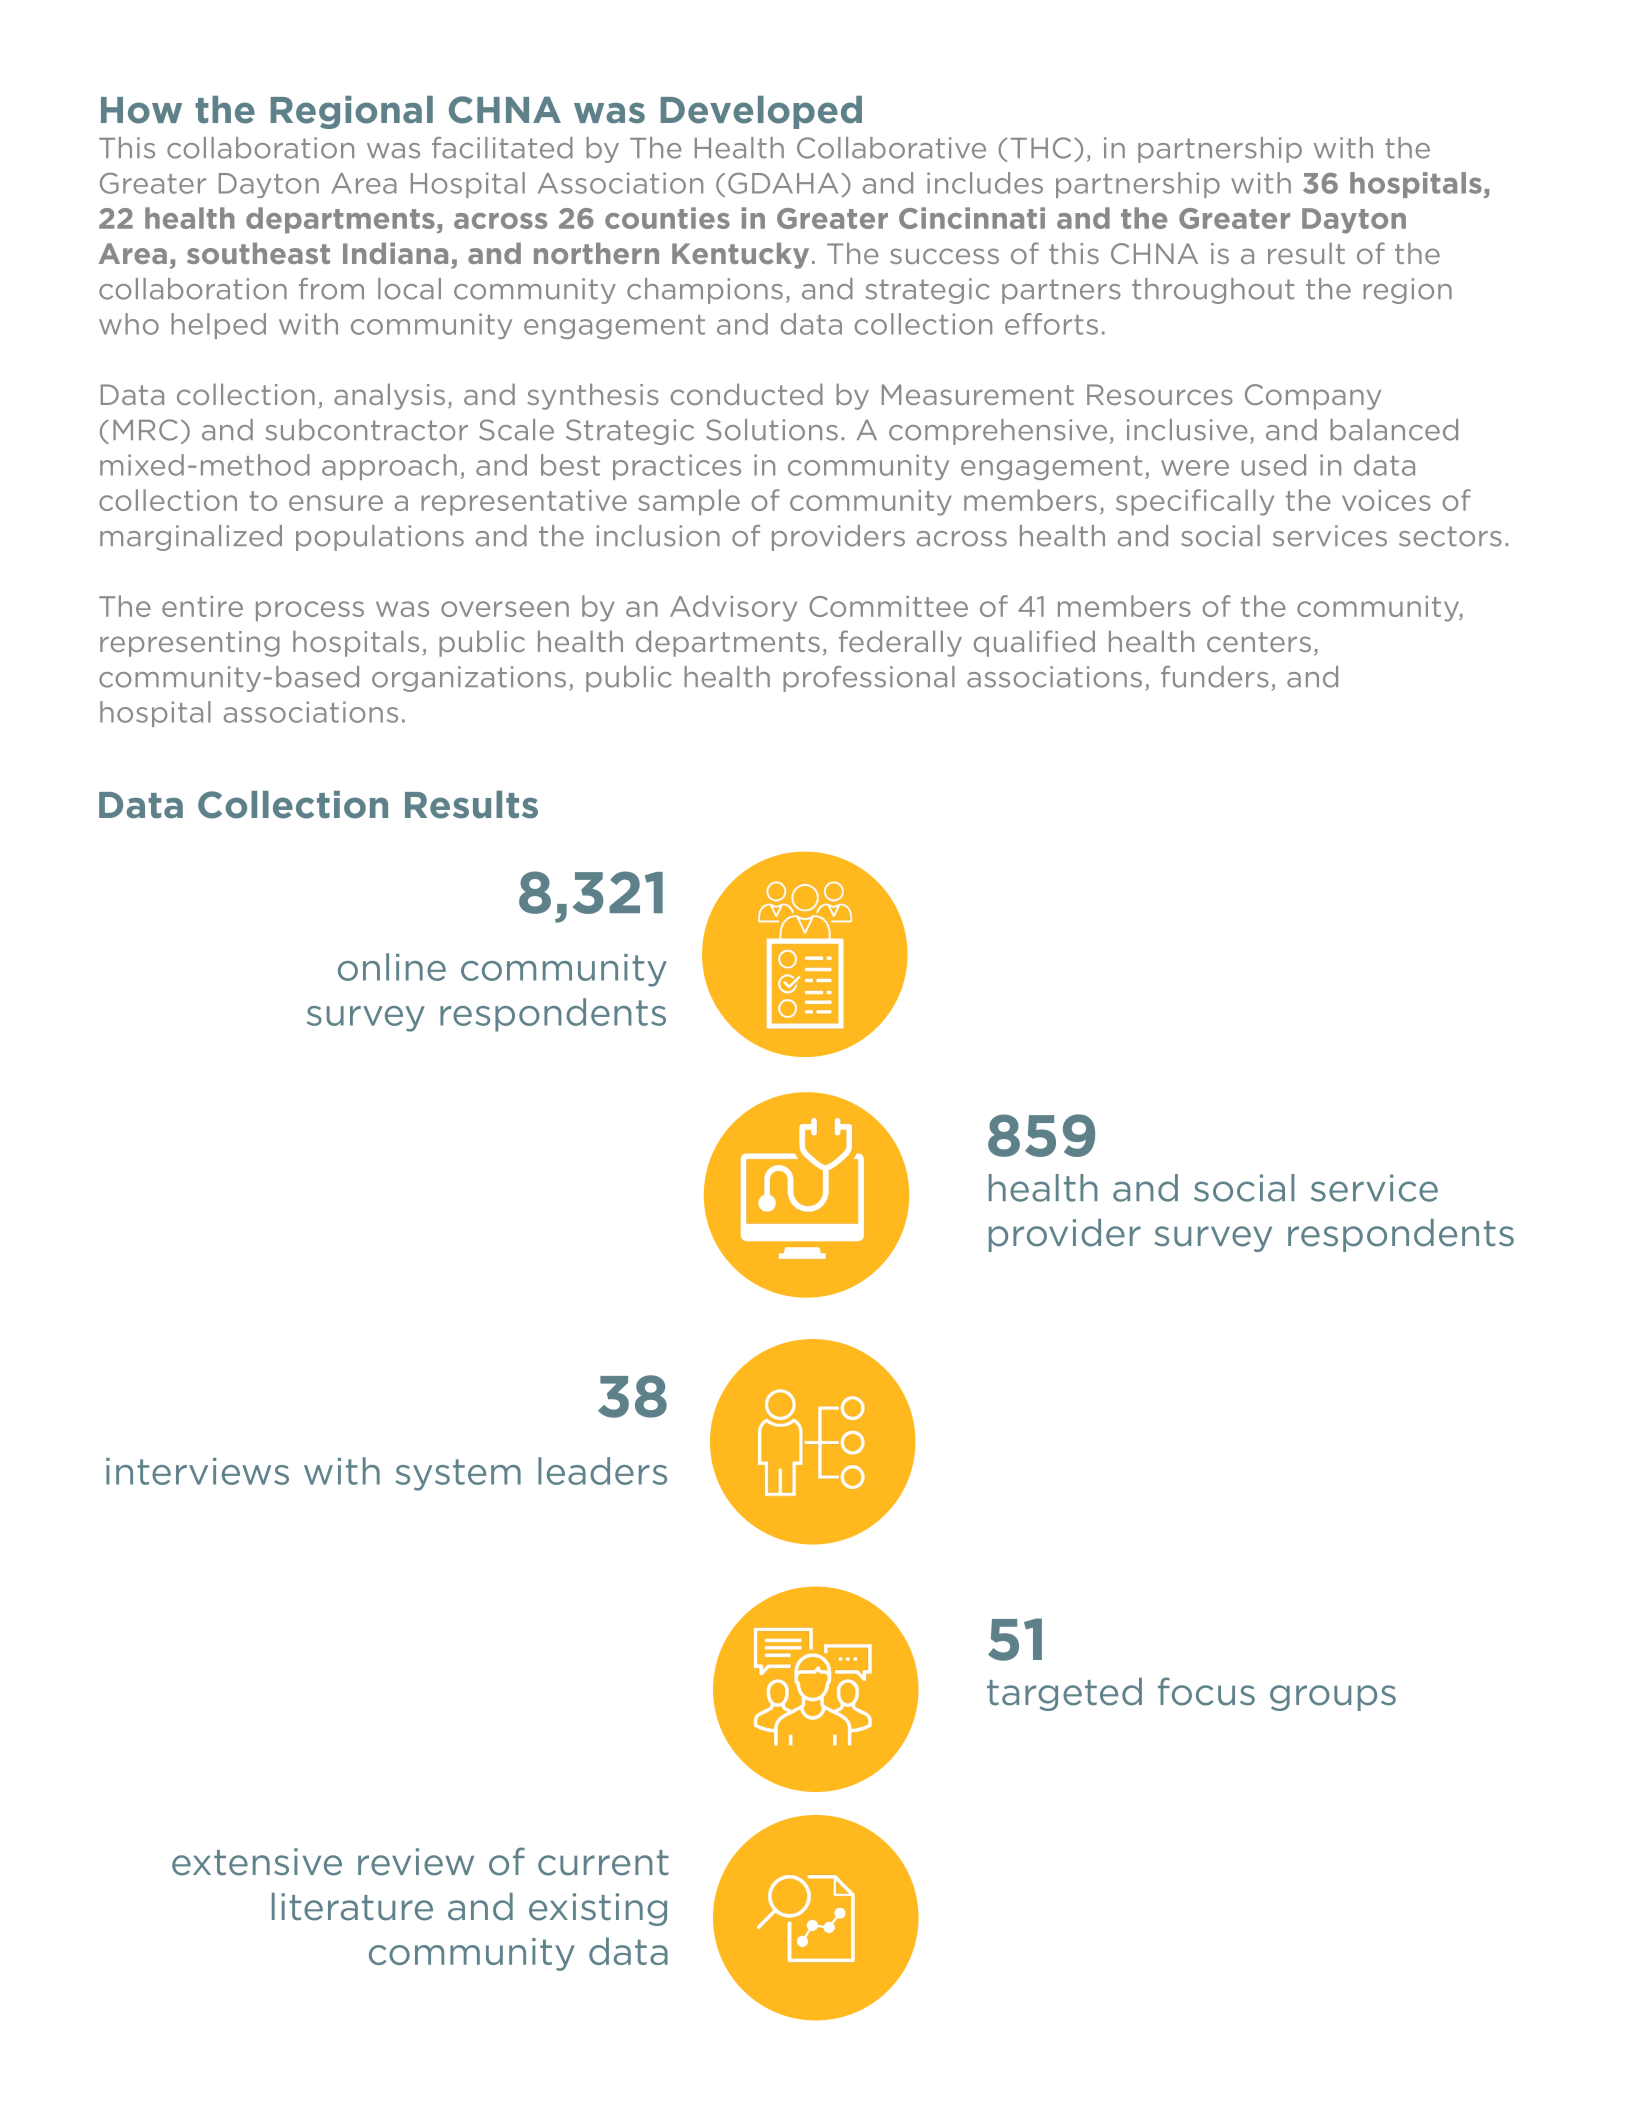  Describe the element at coordinates (197, 1471) in the document. I see `interviews` at that location.
